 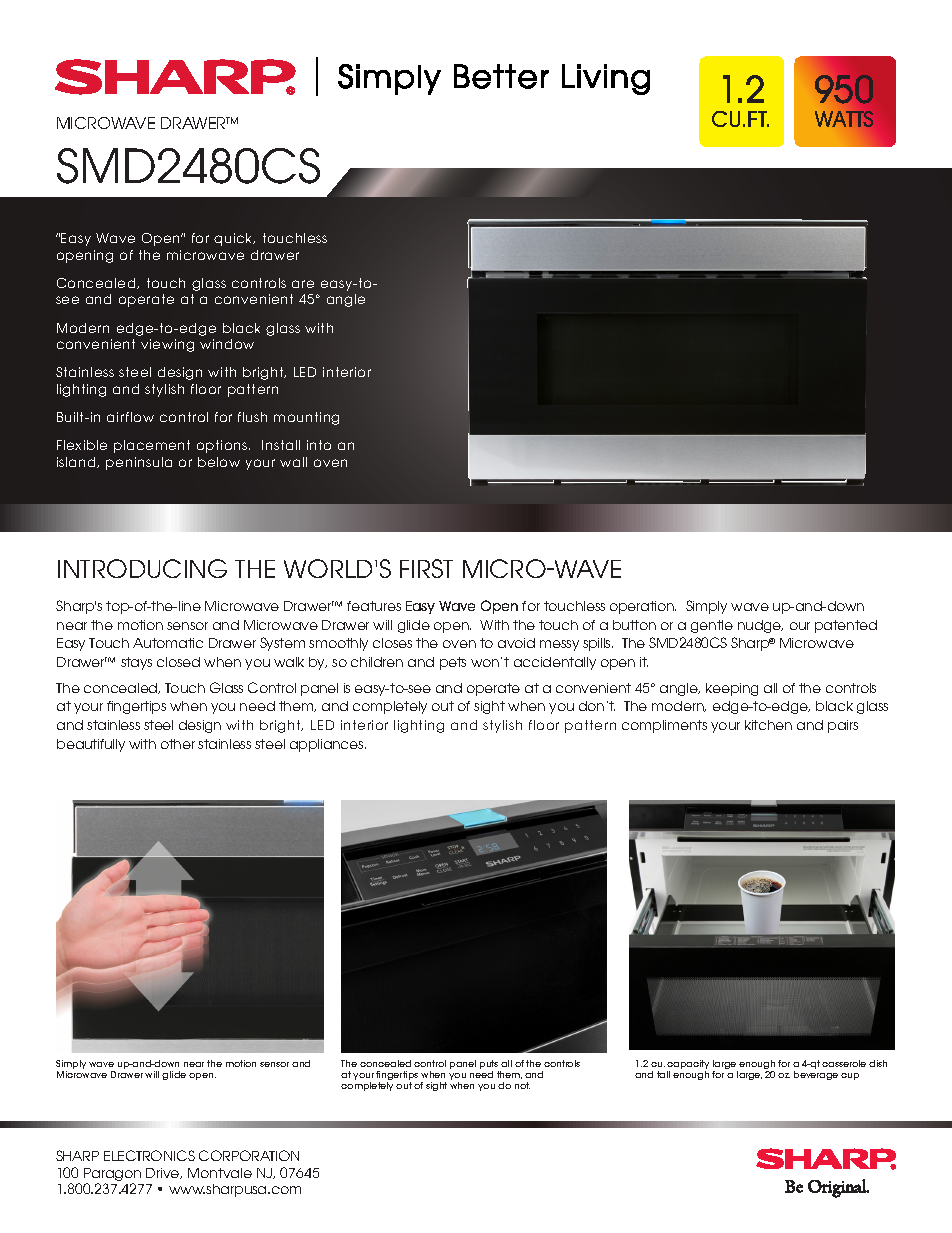 I want to click on operation, so click(x=643, y=607).
